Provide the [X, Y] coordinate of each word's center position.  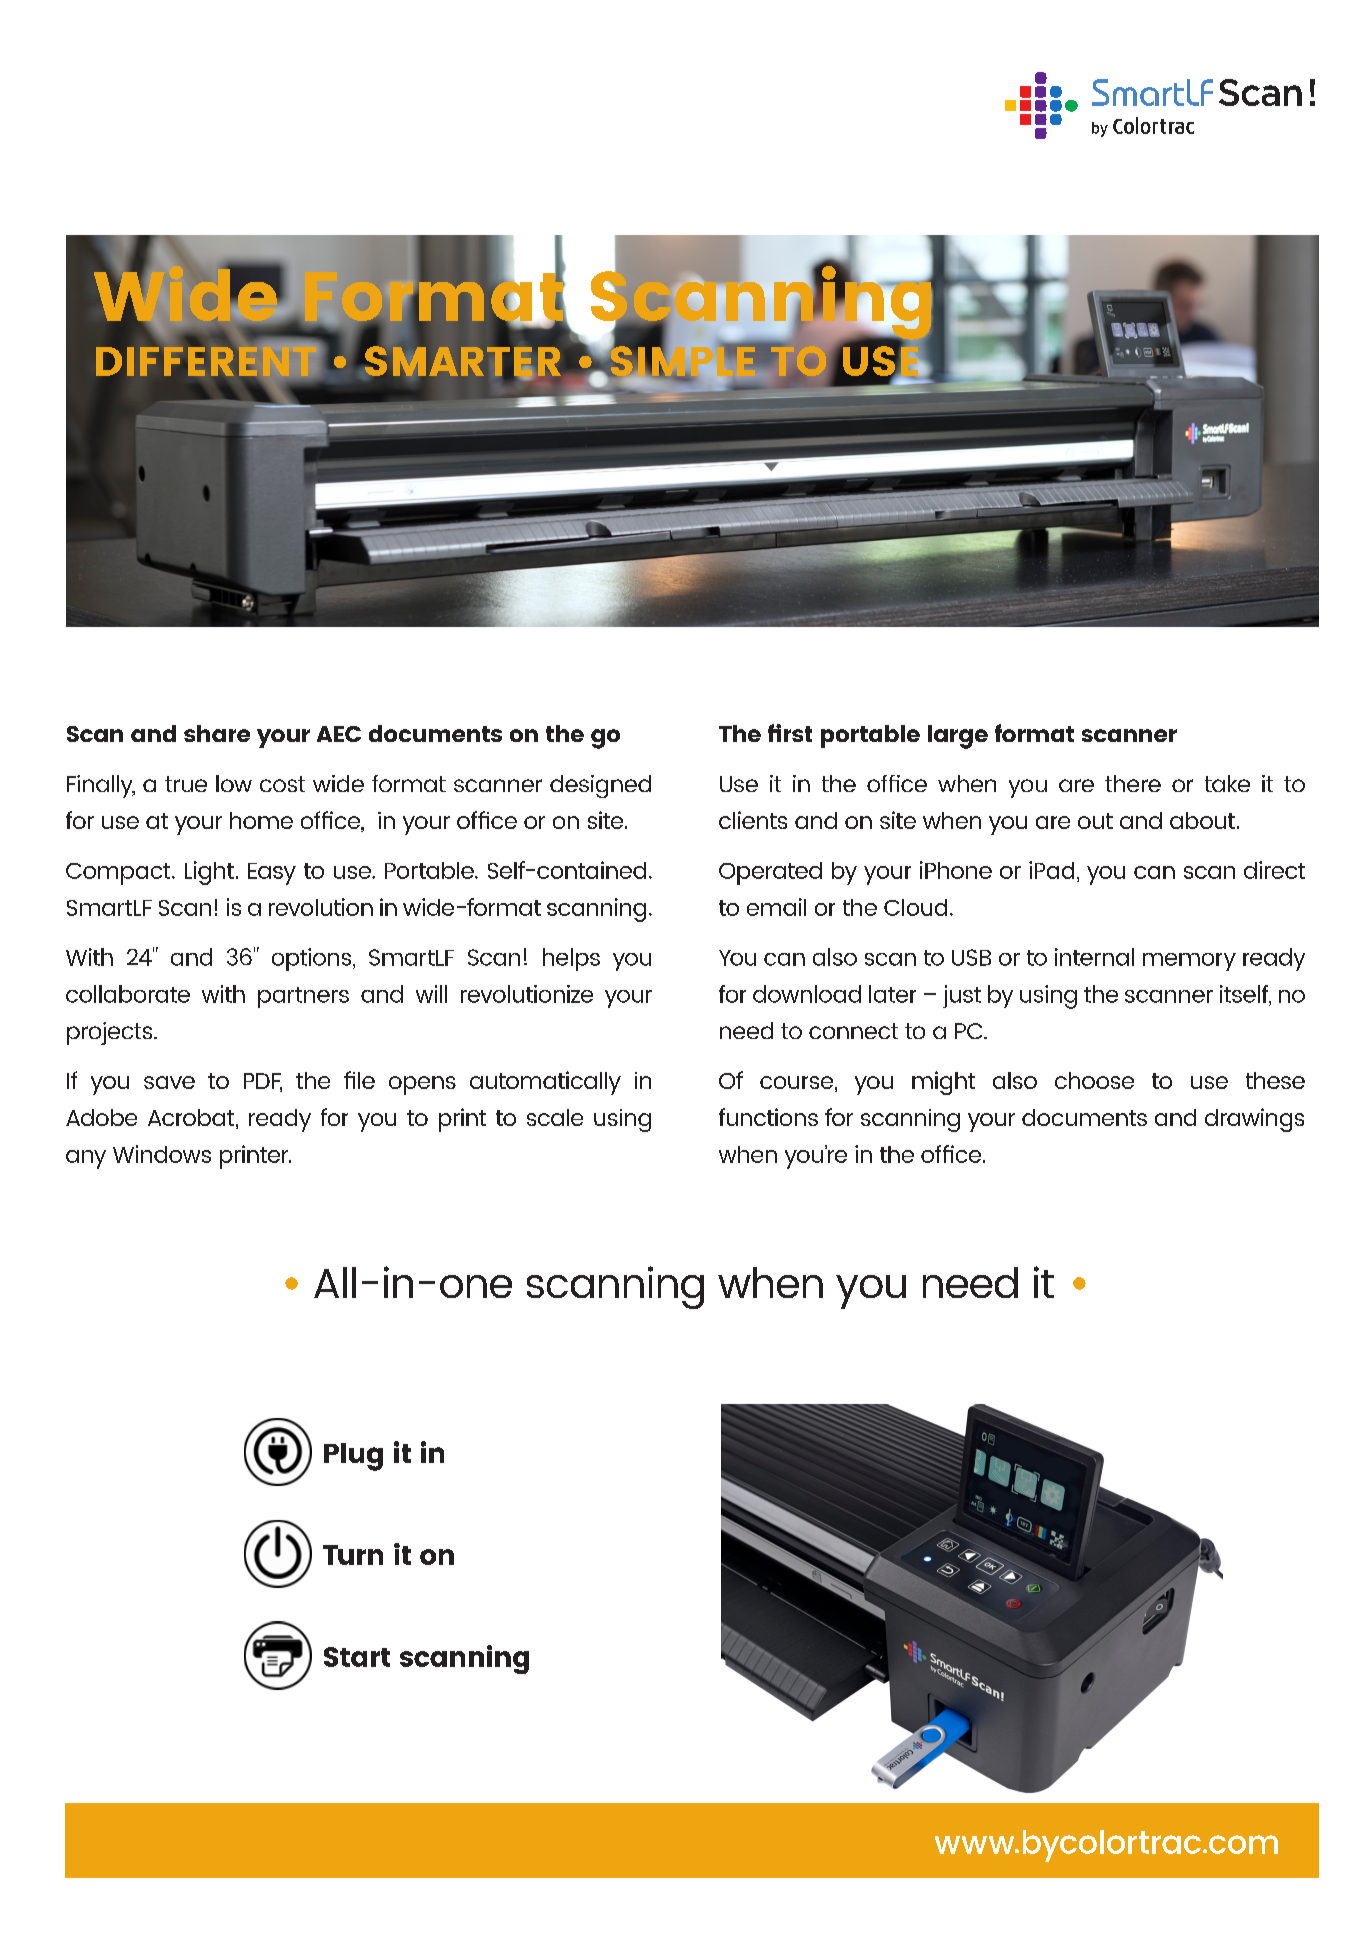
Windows [162, 1154]
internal [1094, 957]
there [1133, 783]
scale [555, 1117]
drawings [1254, 1120]
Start [357, 1657]
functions [768, 1117]
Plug [353, 1457]
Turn [353, 1555]
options [311, 959]
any [86, 1159]
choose [1094, 1080]
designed [600, 786]
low [234, 783]
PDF [263, 1082]
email [776, 907]
